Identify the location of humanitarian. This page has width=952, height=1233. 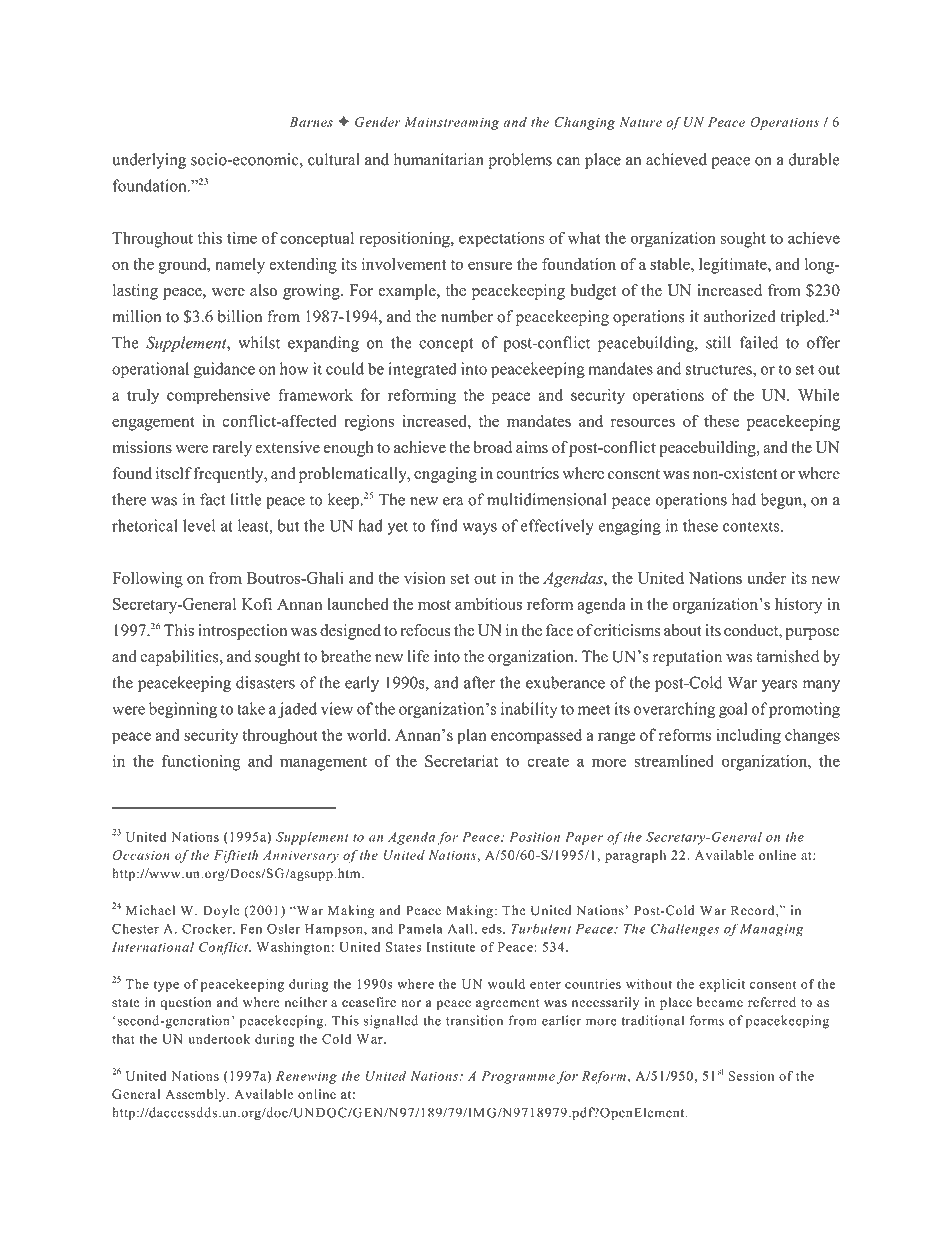
(439, 159).
